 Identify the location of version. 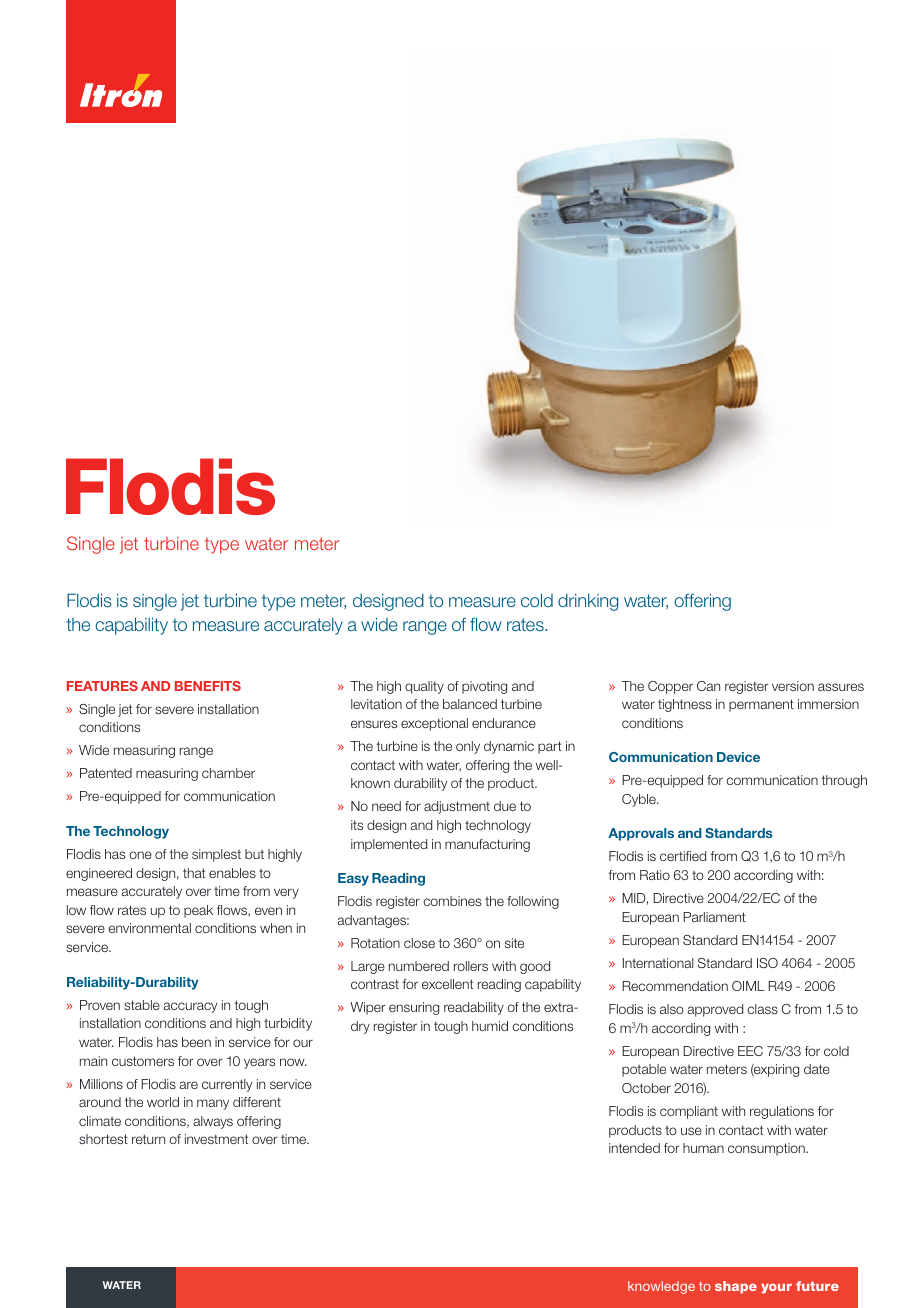
(793, 686).
